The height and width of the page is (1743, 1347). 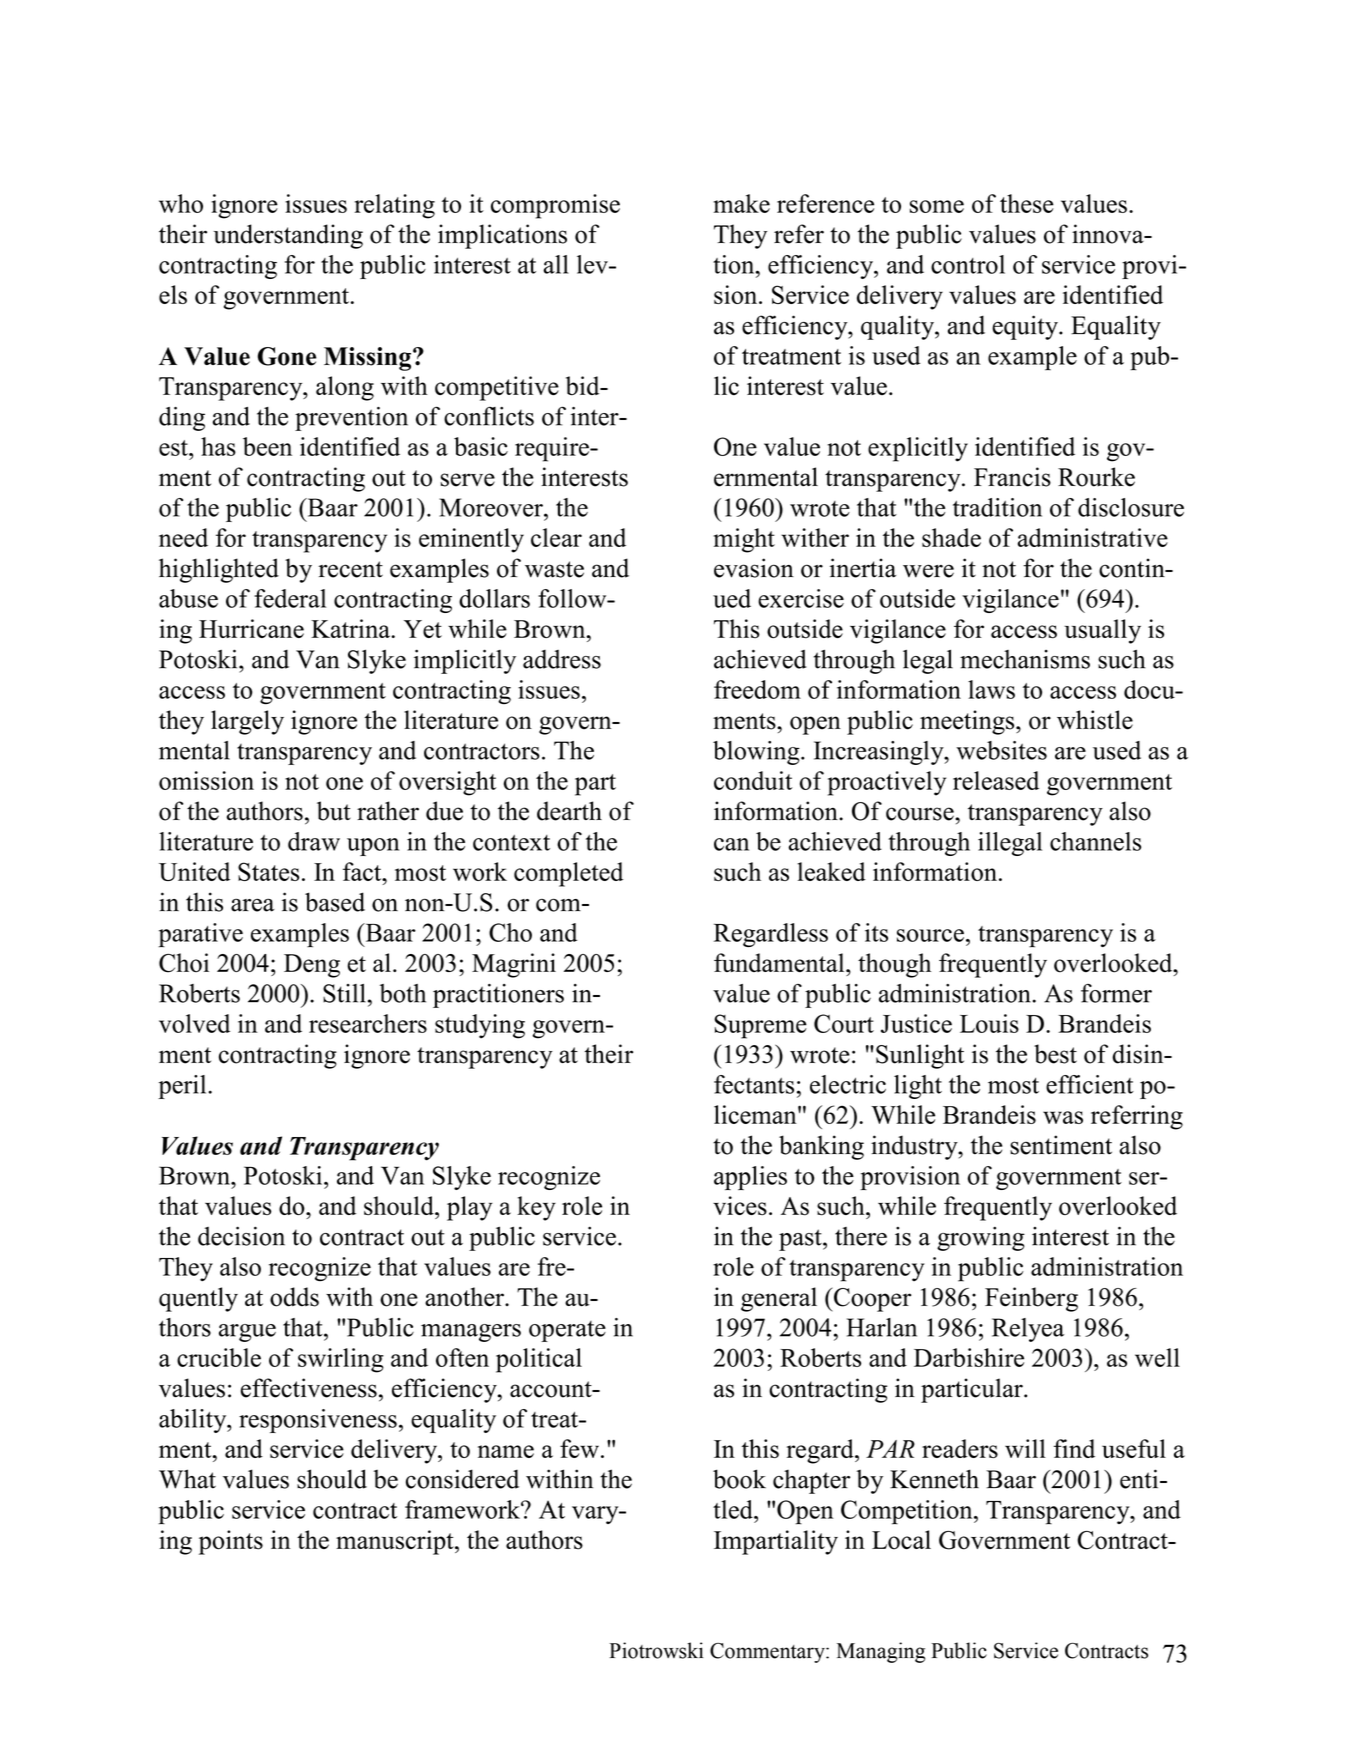 What do you see at coordinates (394, 206) in the page?
I see `relating` at bounding box center [394, 206].
